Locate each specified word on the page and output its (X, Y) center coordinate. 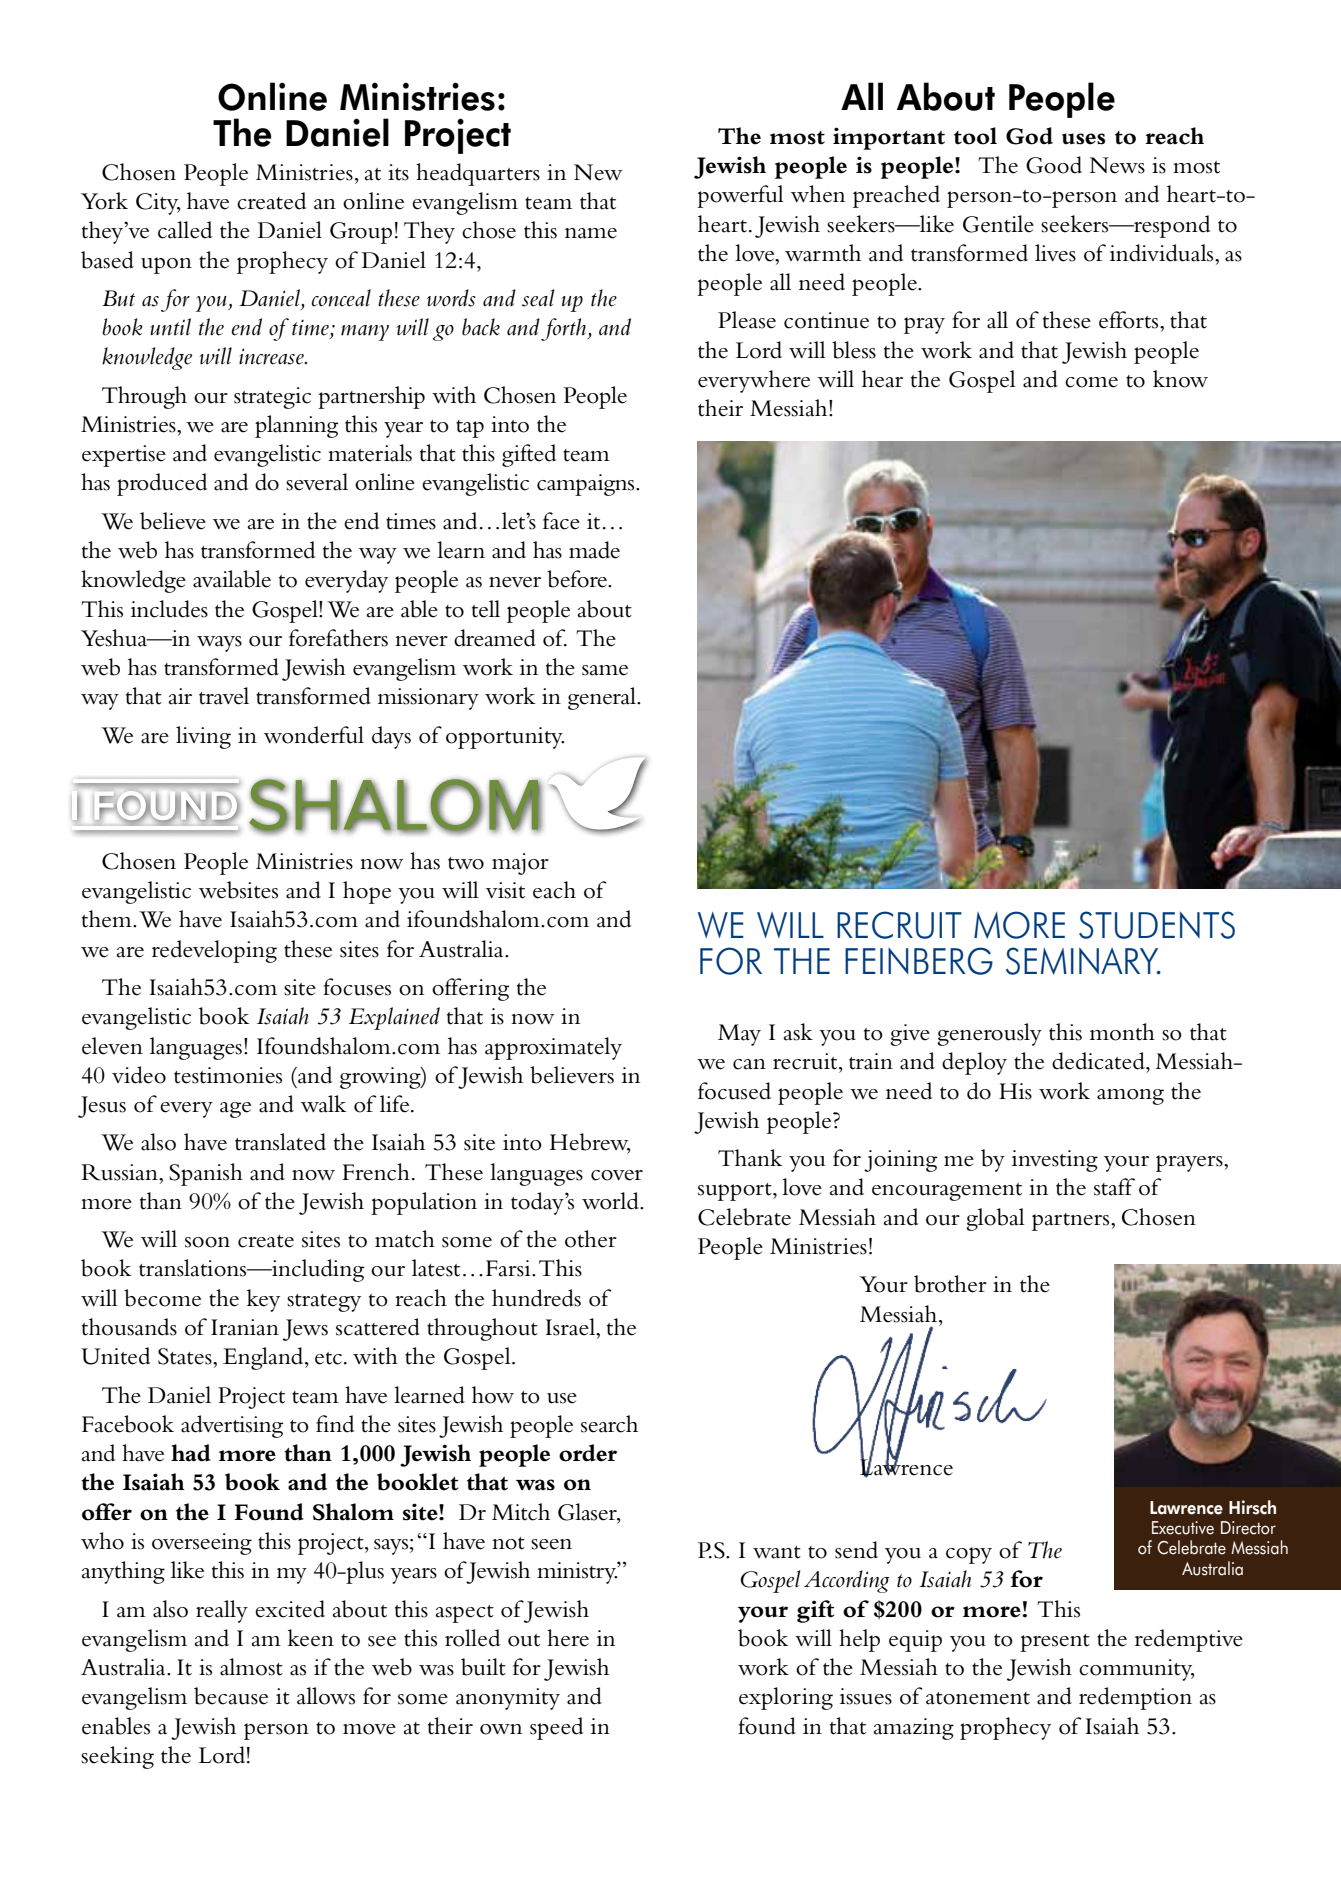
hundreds (536, 1298)
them (108, 919)
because (231, 1696)
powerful (740, 196)
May (739, 1035)
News (1117, 165)
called (185, 230)
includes (169, 609)
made (594, 550)
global (995, 1219)
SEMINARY (1083, 961)
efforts (1130, 320)
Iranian (245, 1327)
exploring (786, 1698)
